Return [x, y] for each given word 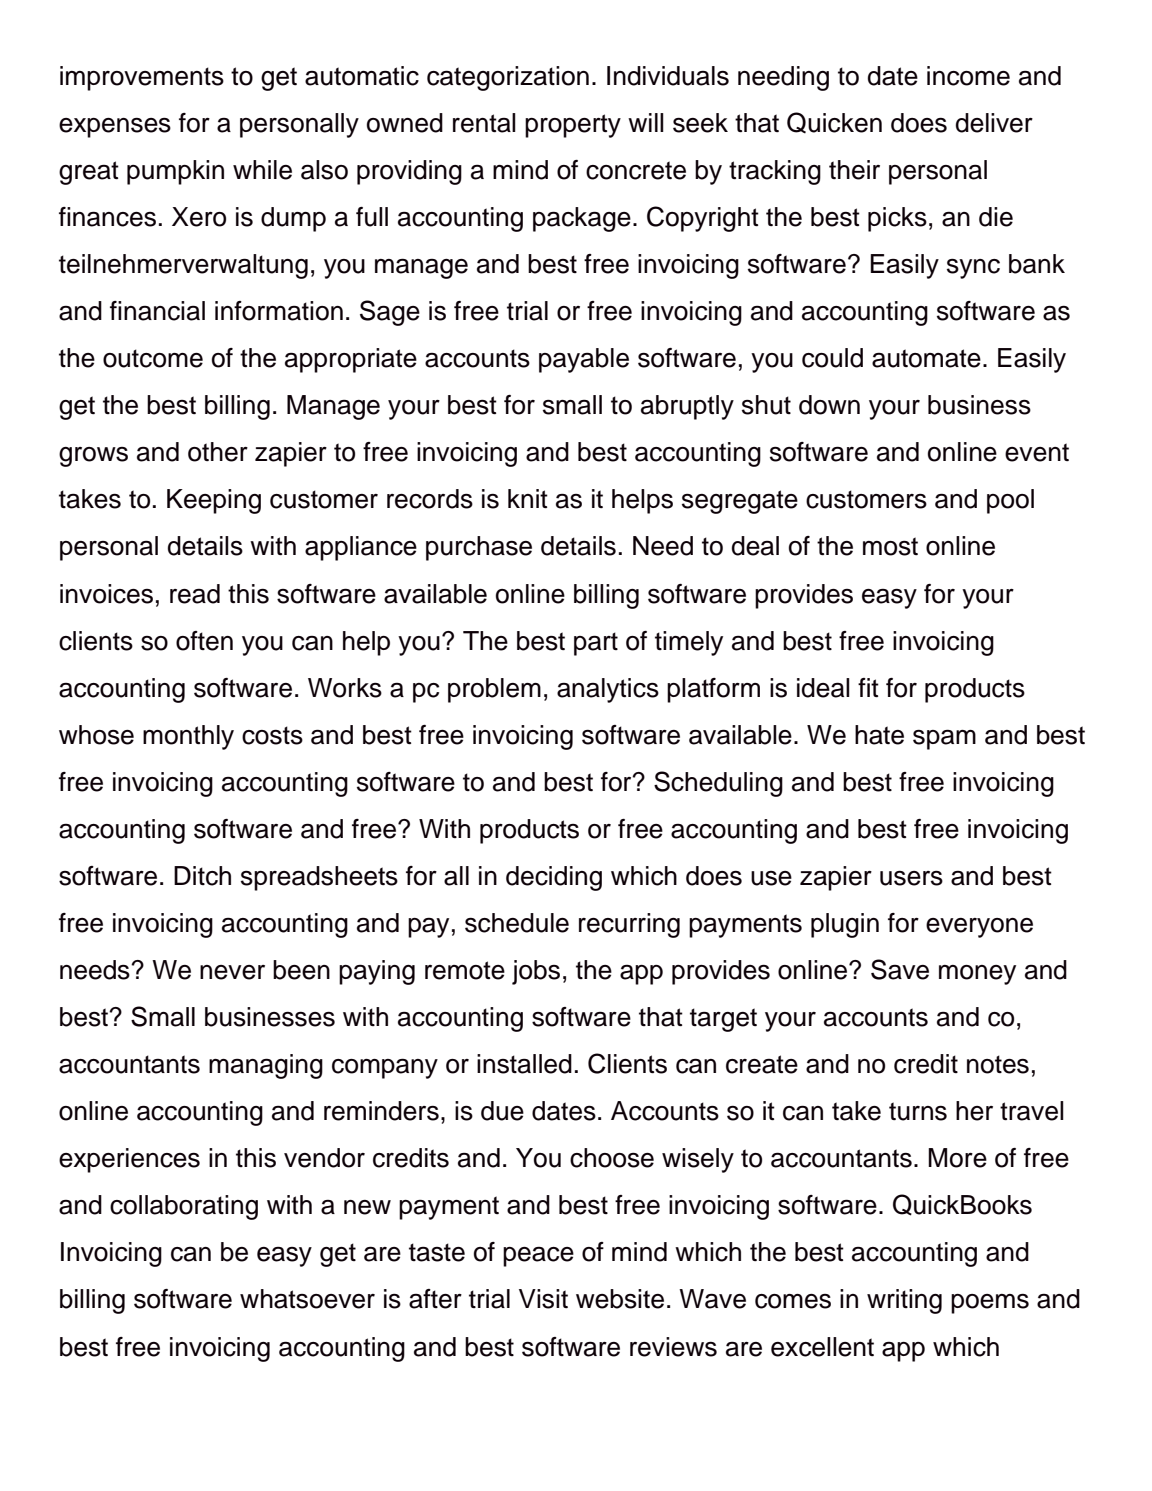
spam [944, 739]
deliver [994, 123]
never [232, 972]
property [573, 126]
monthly [188, 737]
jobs [536, 972]
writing [904, 1301]
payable [584, 360]
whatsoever [307, 1299]
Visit [543, 1299]
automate [926, 358]
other [218, 452]
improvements [142, 78]
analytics [608, 690]
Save [900, 969]
